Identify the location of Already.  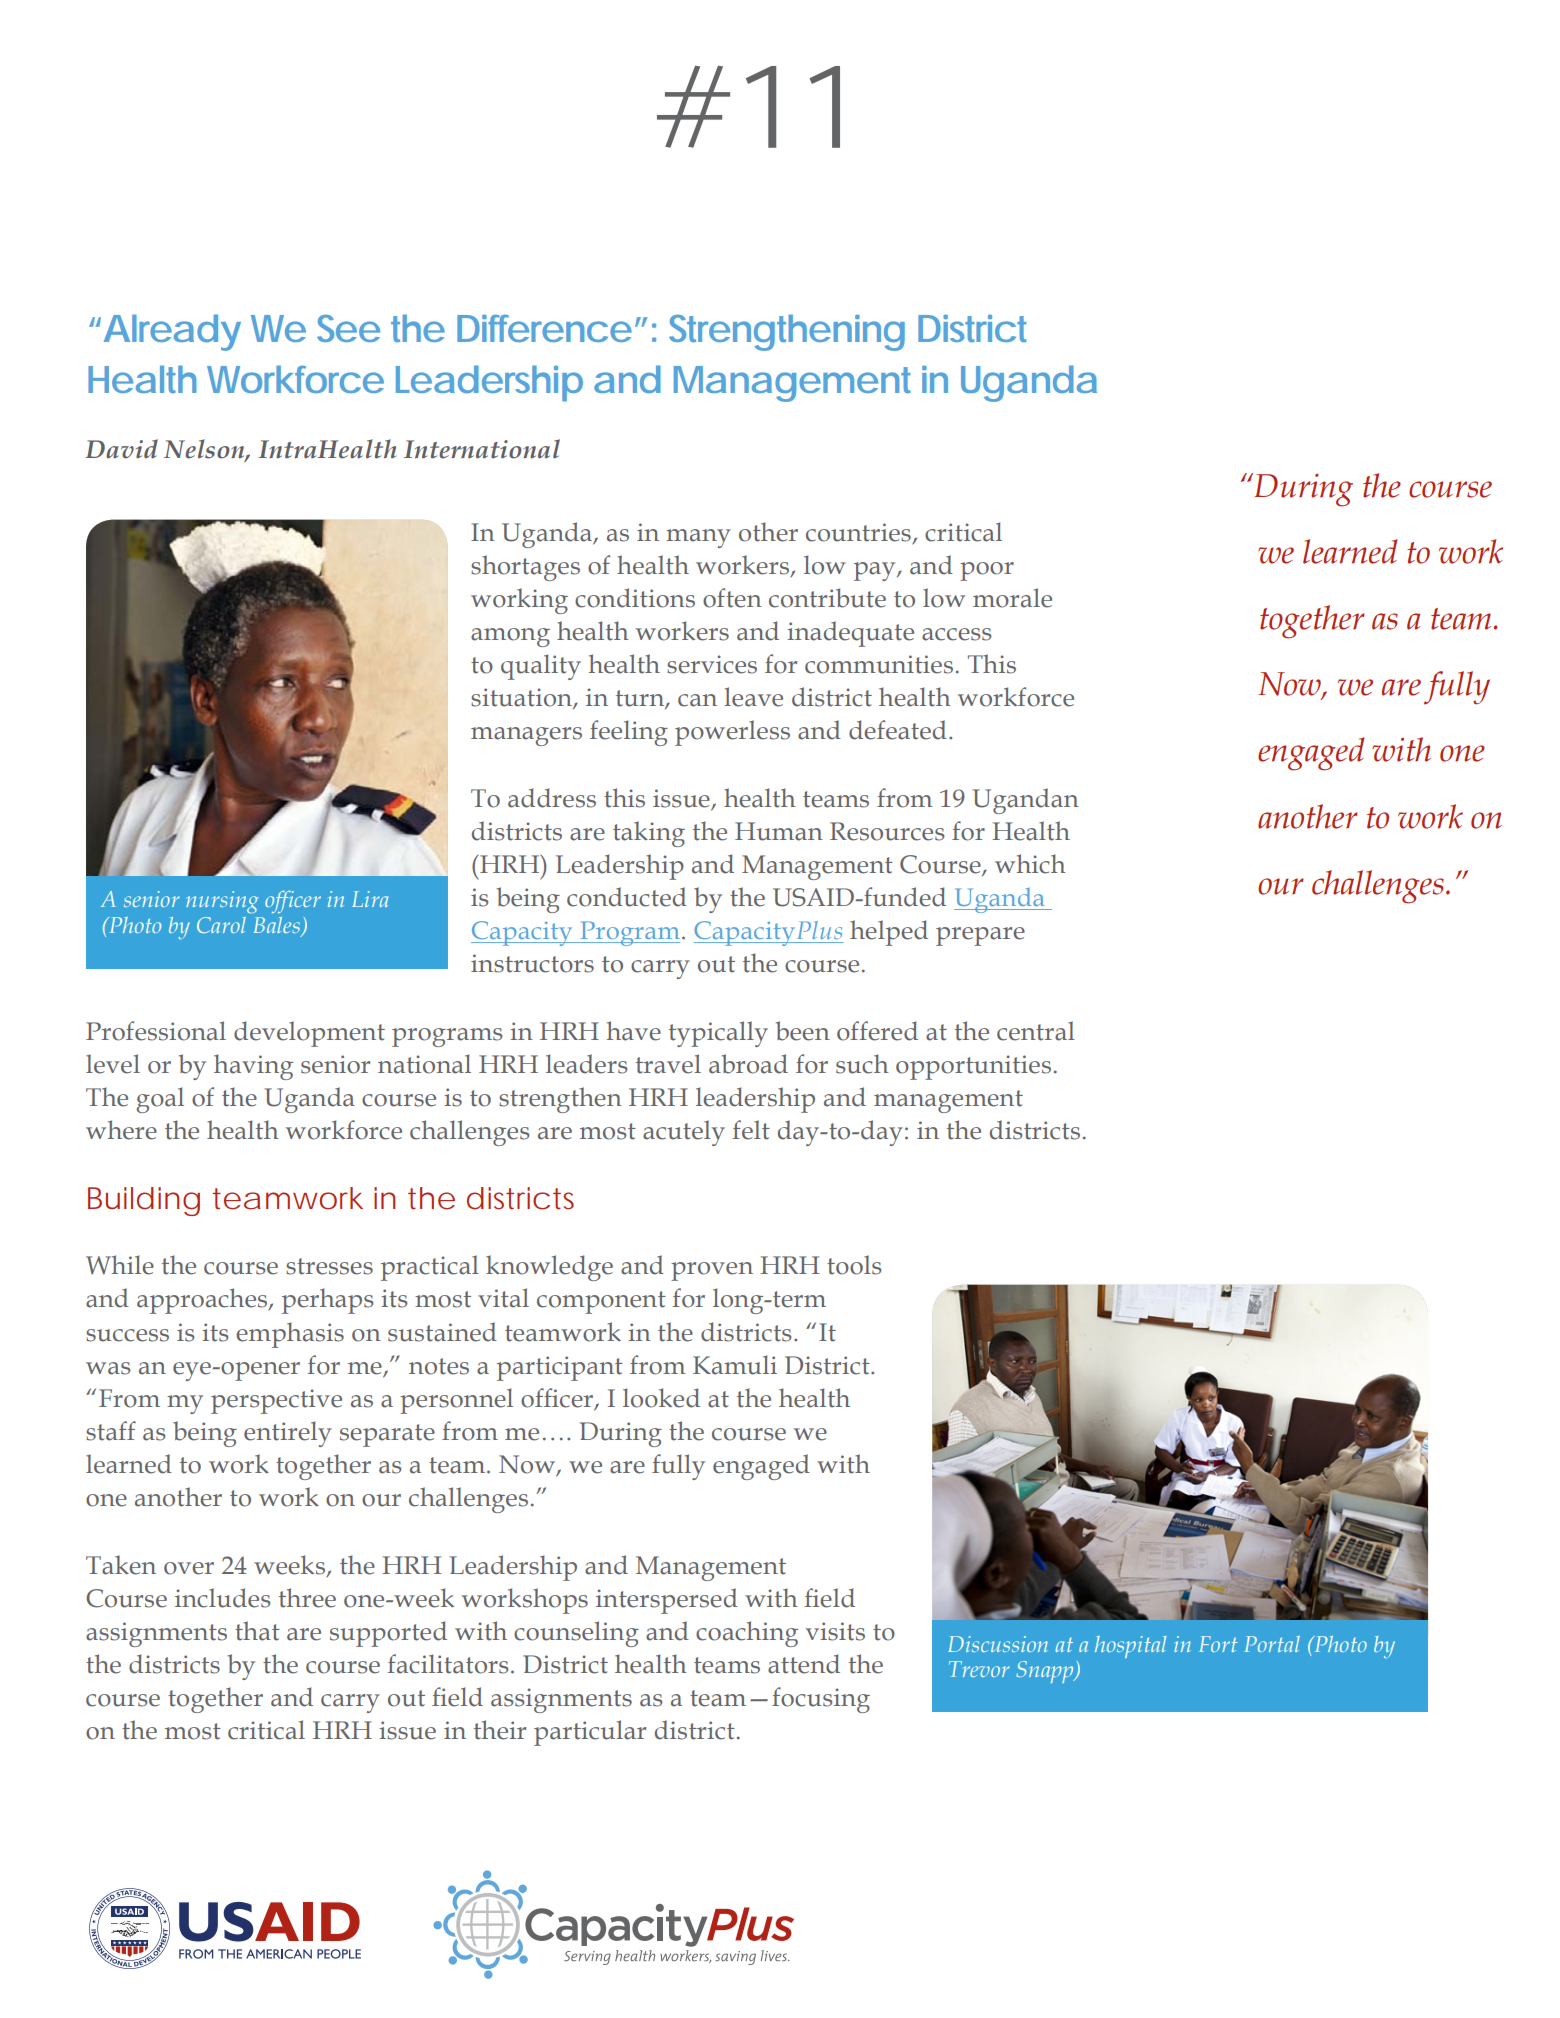
(172, 332).
